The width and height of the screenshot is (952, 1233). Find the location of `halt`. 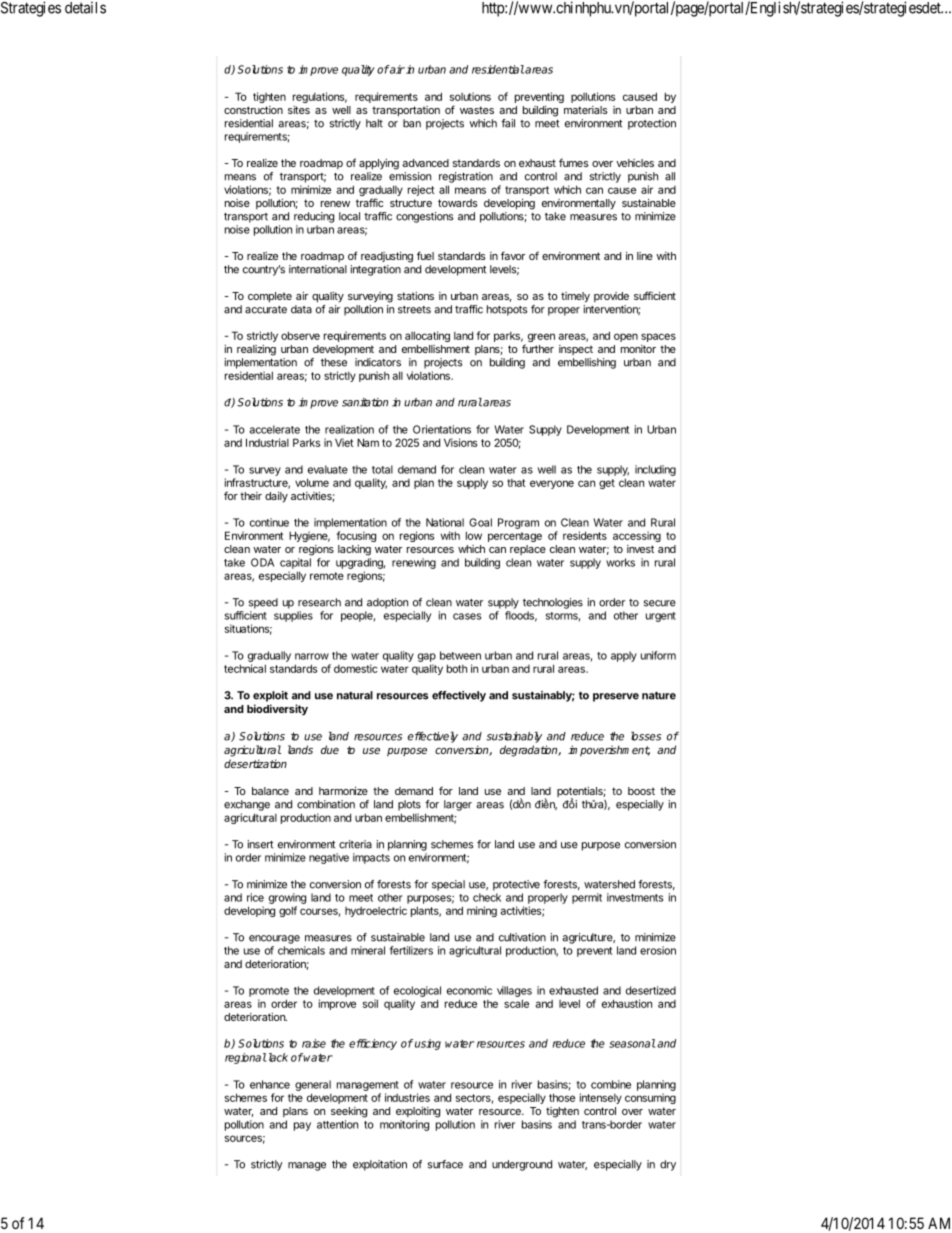

halt is located at coordinates (374, 123).
